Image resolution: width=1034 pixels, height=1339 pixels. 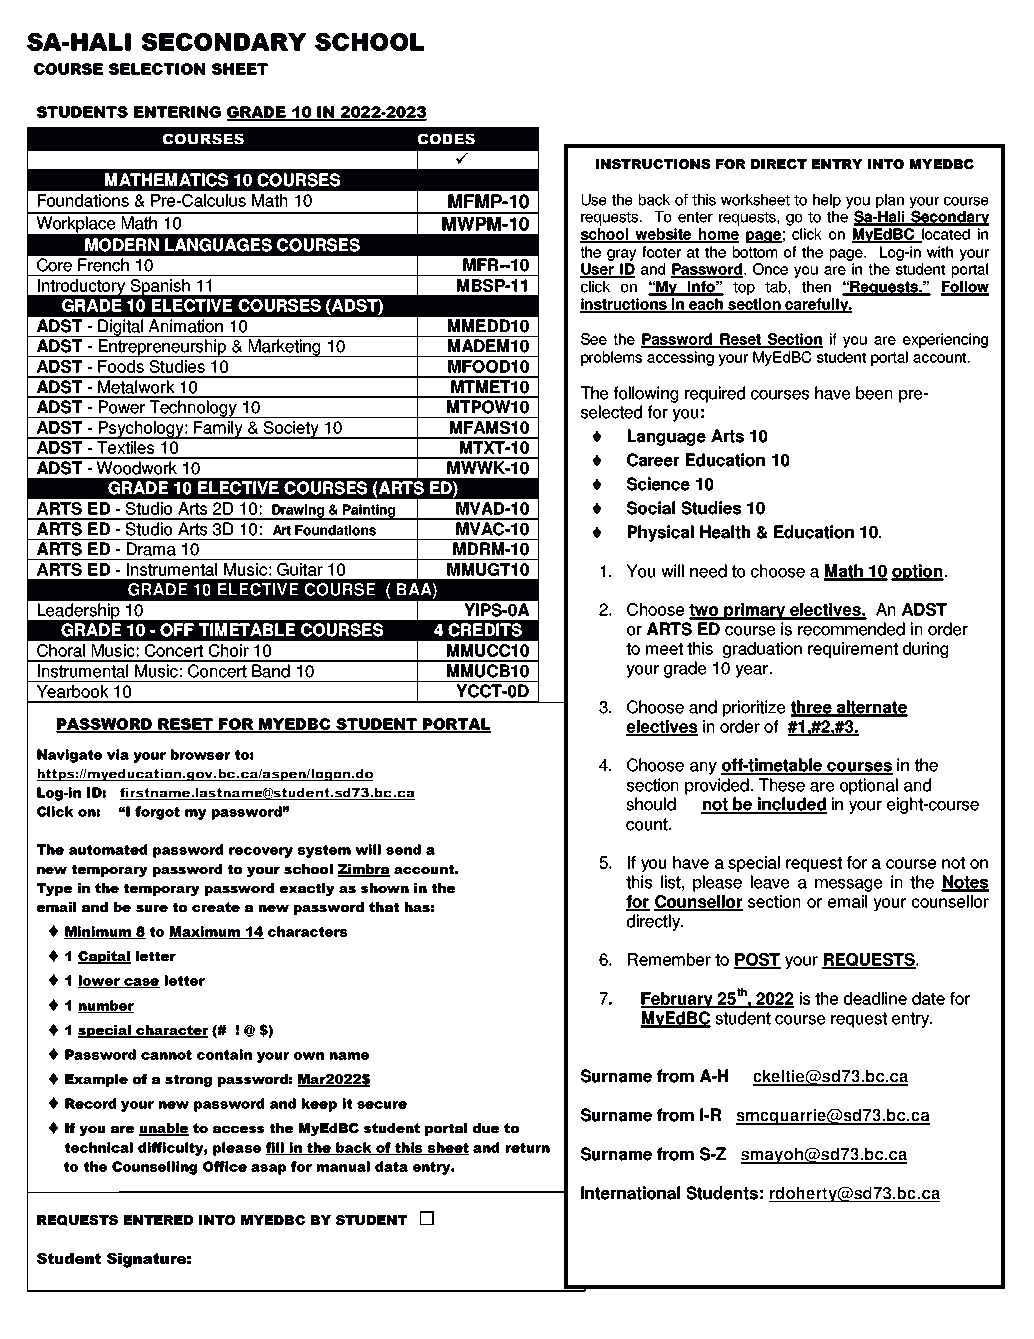 I want to click on browser, so click(x=201, y=754).
